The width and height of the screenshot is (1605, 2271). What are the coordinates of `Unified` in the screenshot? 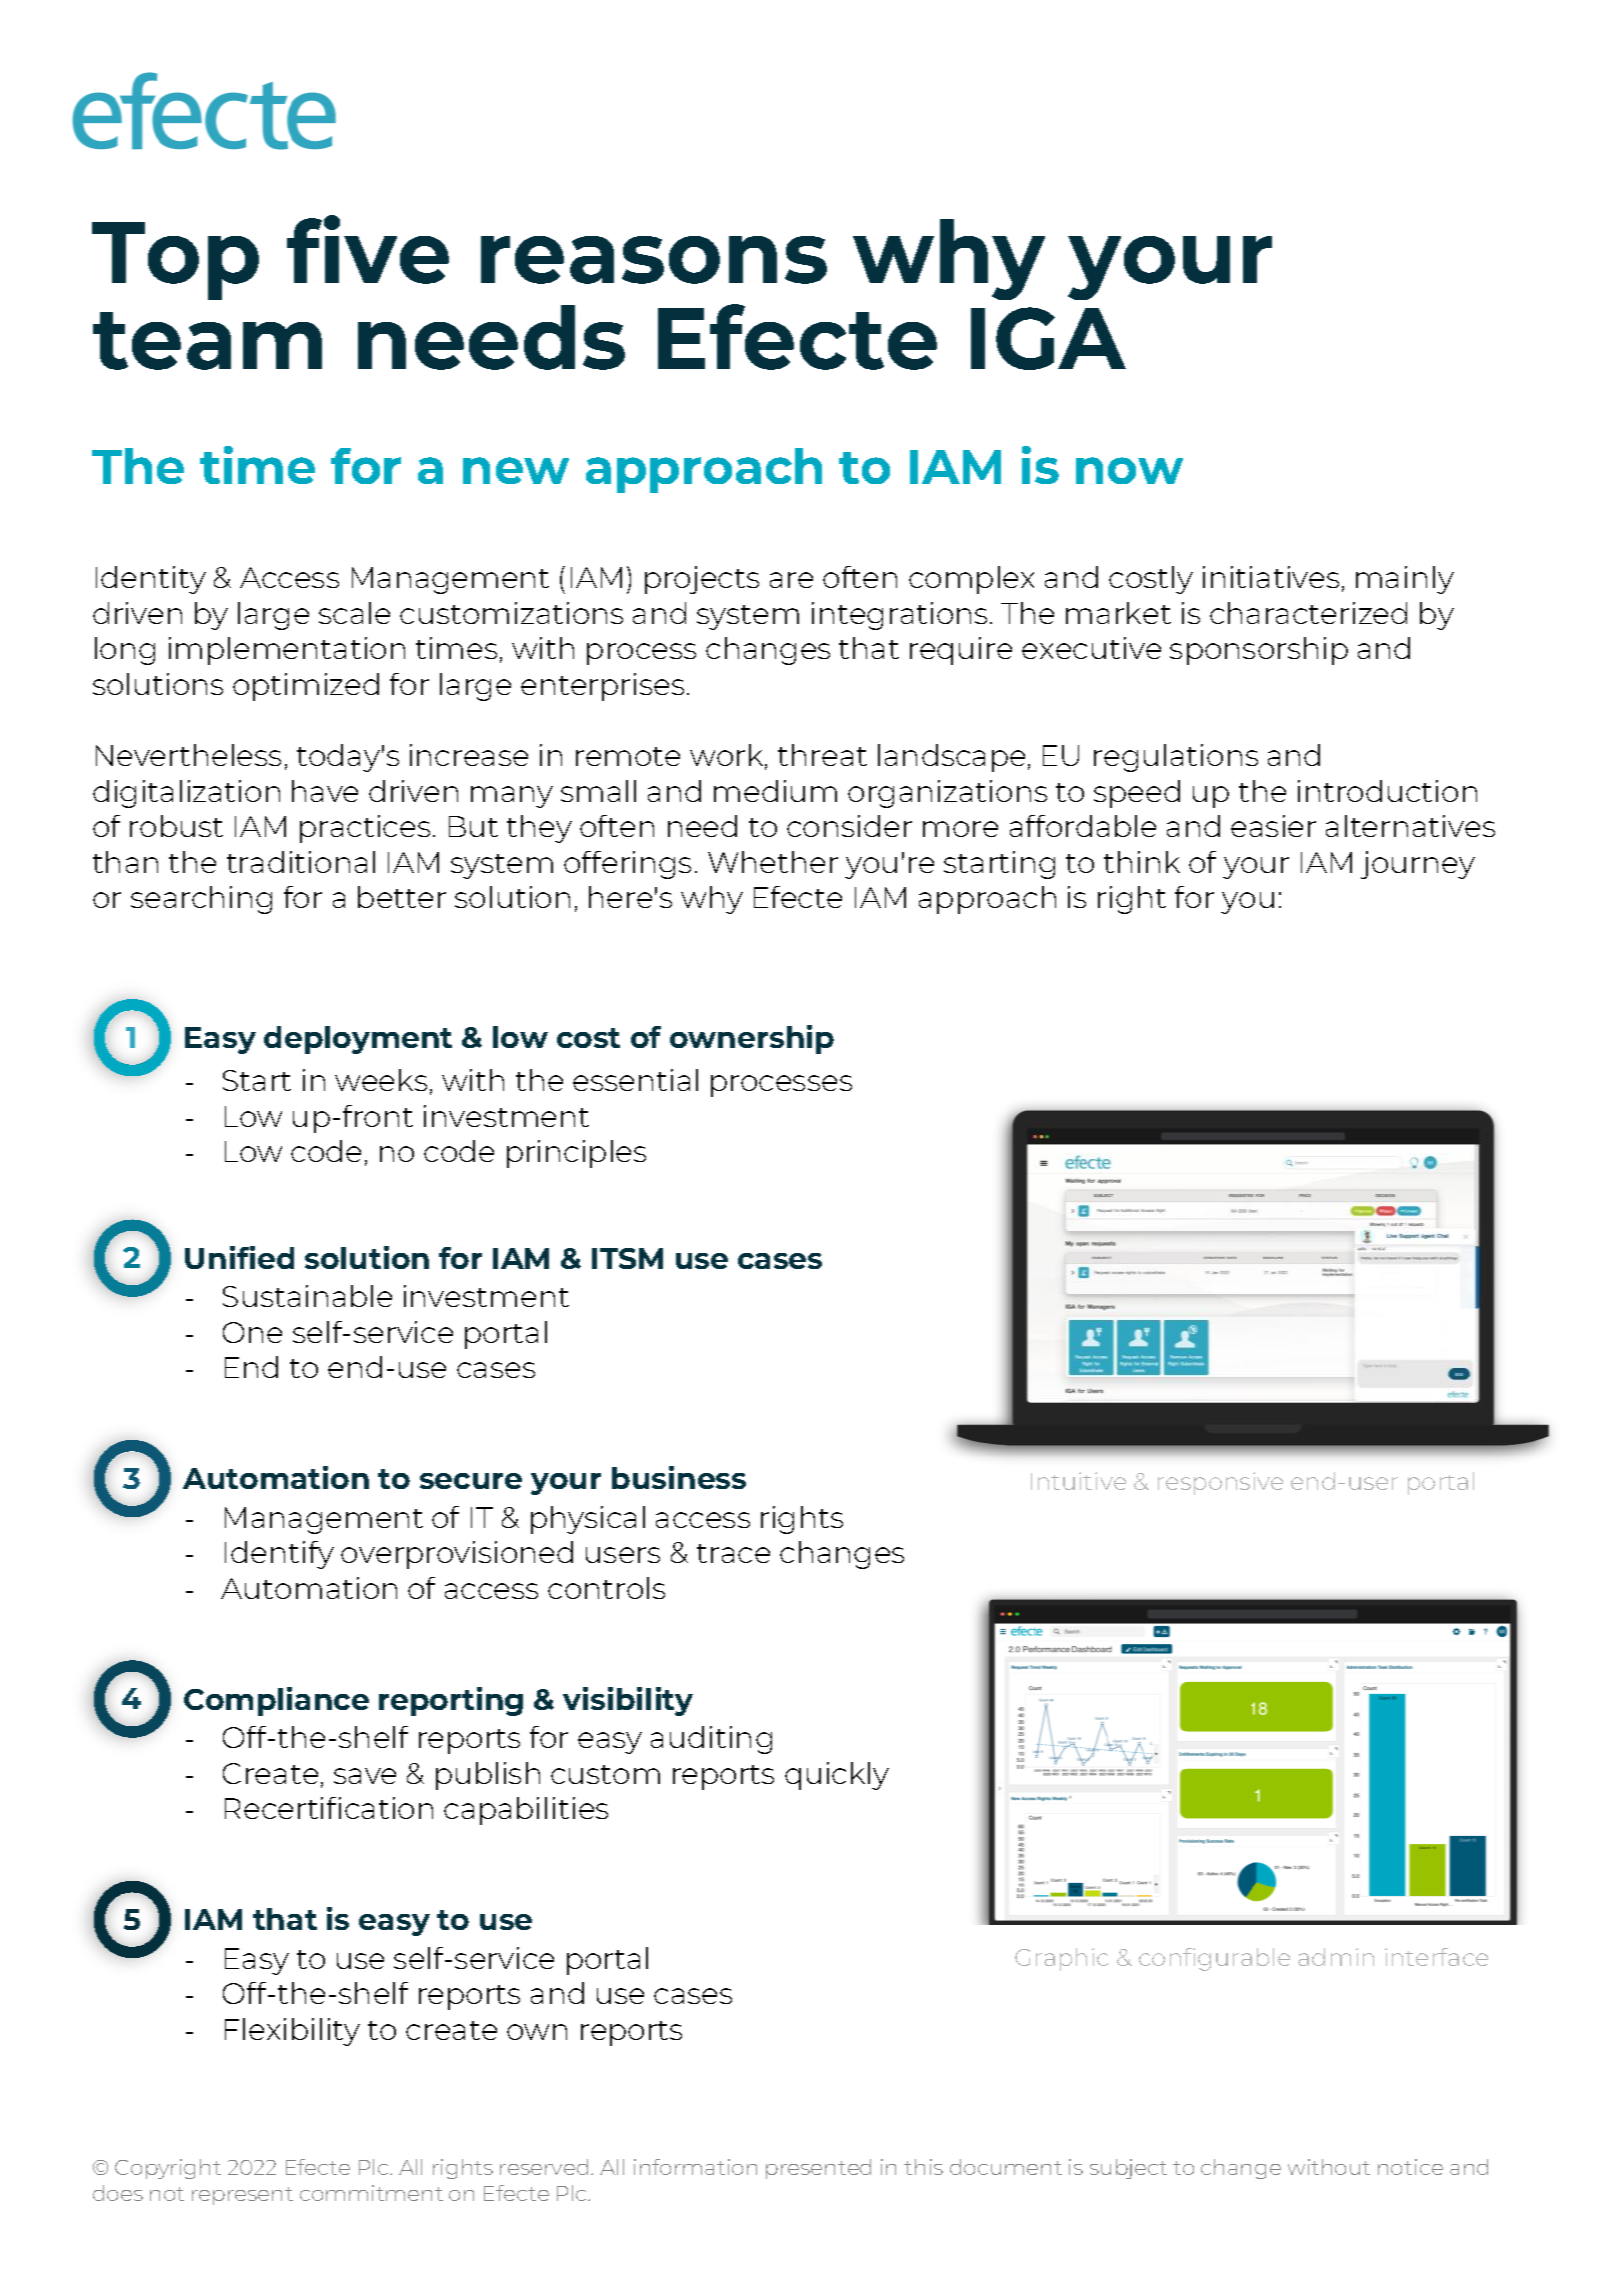 It's located at (239, 1257).
